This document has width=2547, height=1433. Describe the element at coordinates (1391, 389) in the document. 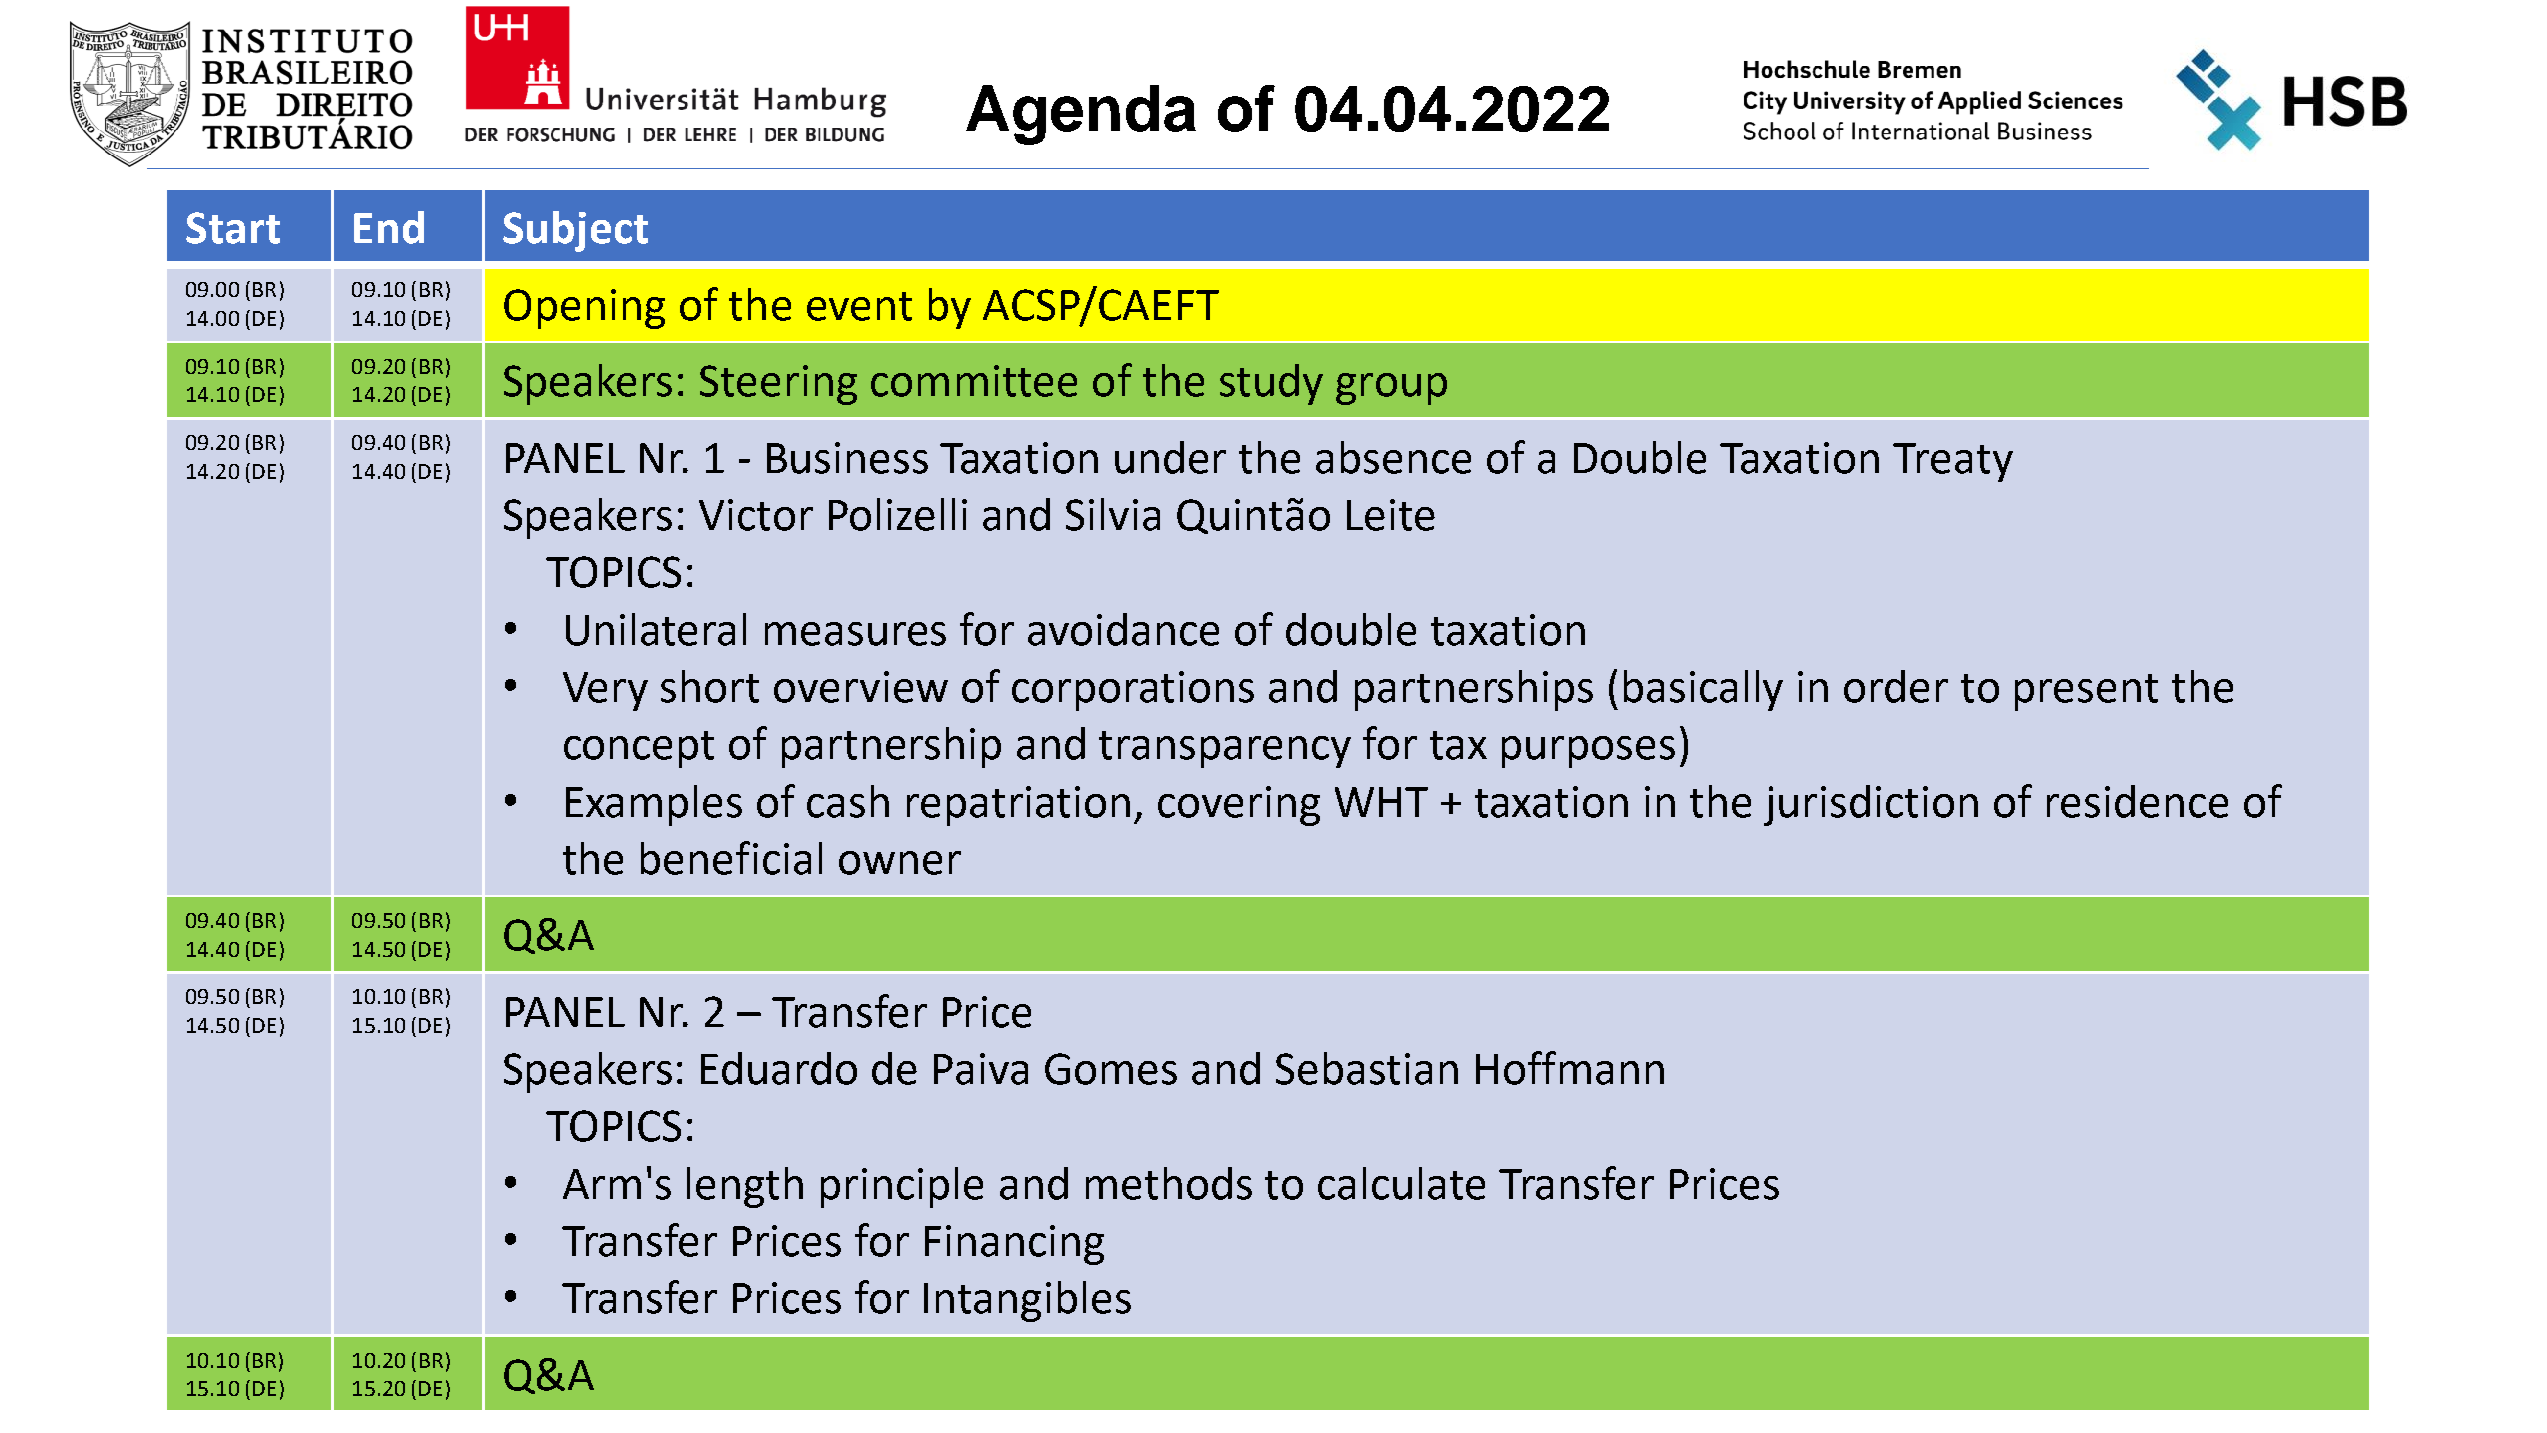

I see `group` at that location.
